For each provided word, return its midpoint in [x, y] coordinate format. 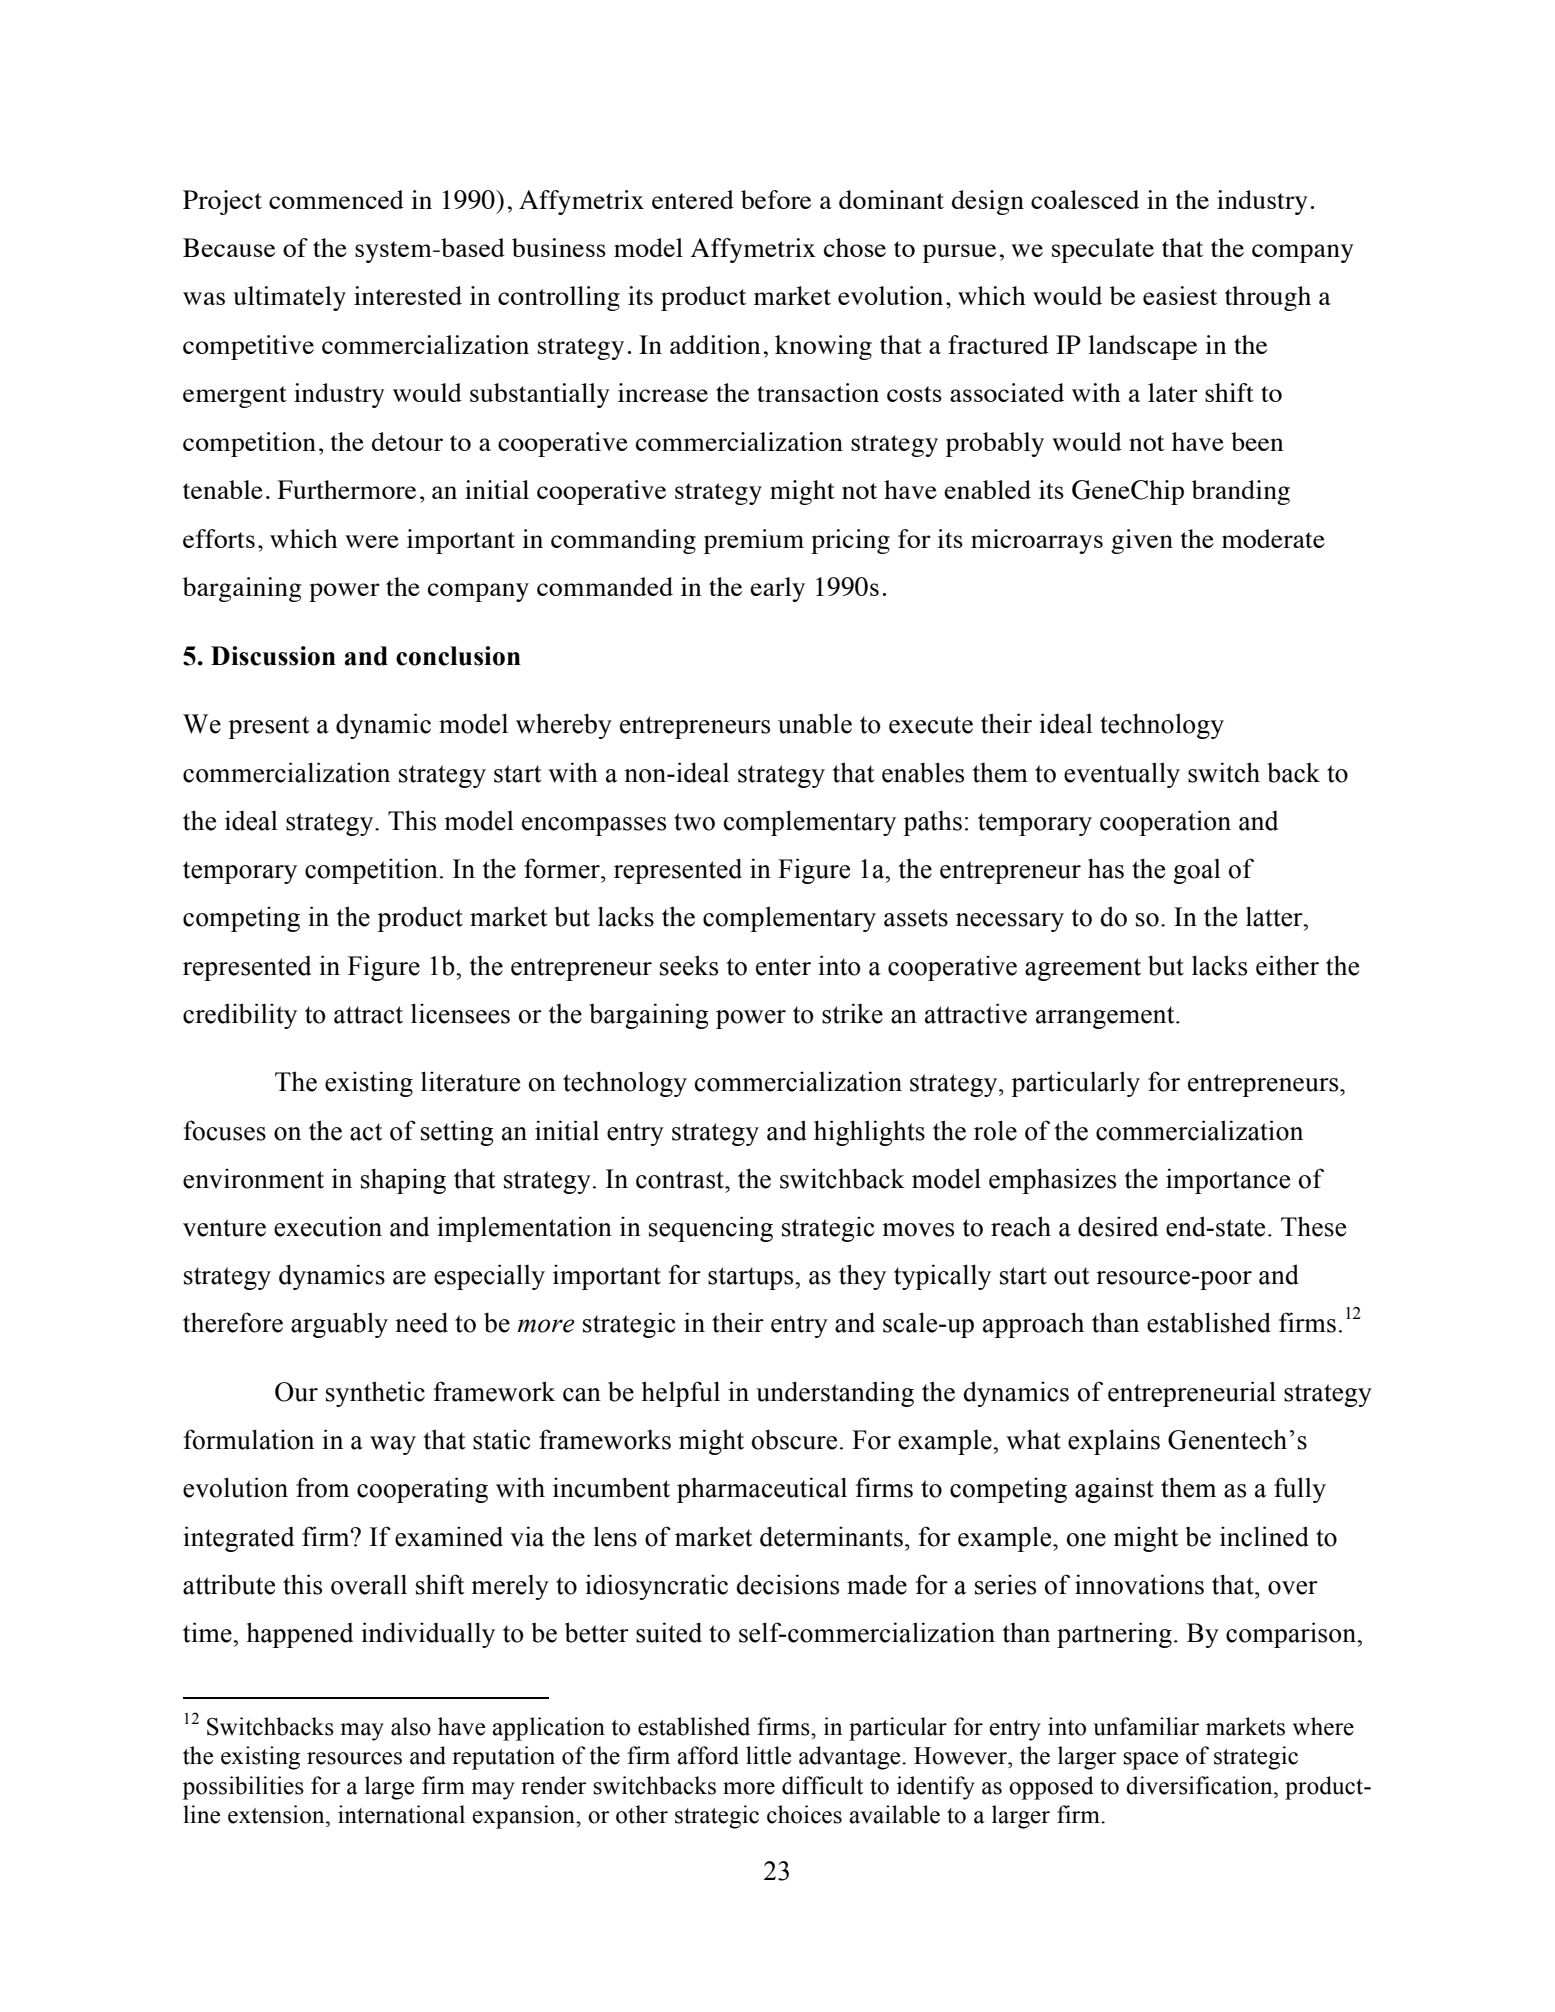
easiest [1180, 295]
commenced [336, 199]
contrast [681, 1180]
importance [1228, 1181]
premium [754, 541]
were [372, 541]
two [694, 822]
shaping [403, 1181]
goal [1197, 871]
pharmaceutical [762, 1490]
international [401, 1814]
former [563, 868]
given [1142, 541]
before [776, 199]
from [322, 1487]
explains [1114, 1442]
